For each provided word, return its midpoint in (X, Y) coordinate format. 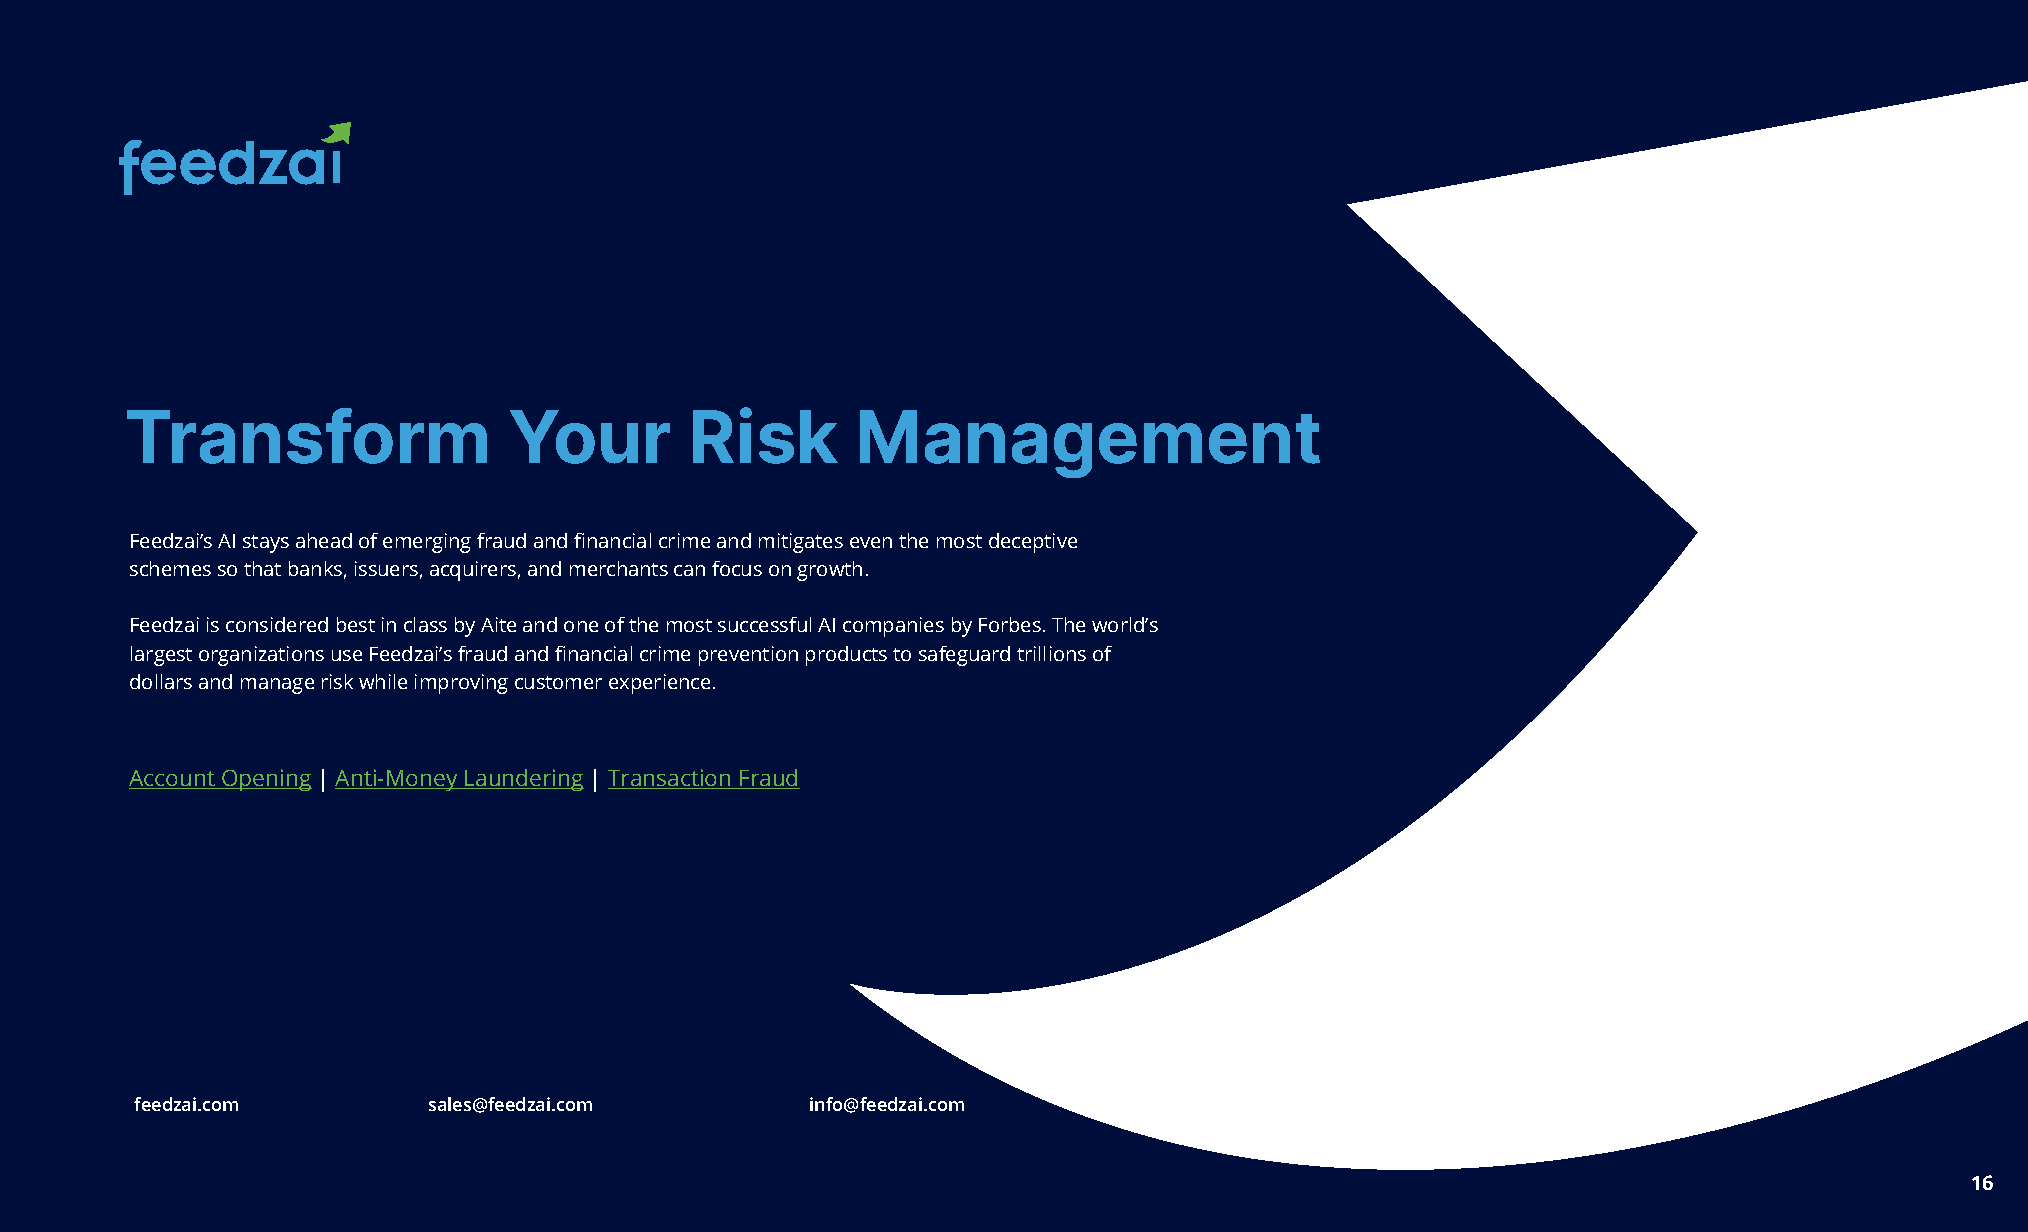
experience (659, 684)
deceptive (1033, 543)
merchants (619, 568)
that (262, 568)
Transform (307, 436)
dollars (161, 681)
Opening (266, 780)
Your (590, 437)
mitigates (801, 543)
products (846, 656)
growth (829, 571)
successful (764, 624)
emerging (427, 543)
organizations (261, 656)
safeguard (964, 656)
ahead (324, 540)
